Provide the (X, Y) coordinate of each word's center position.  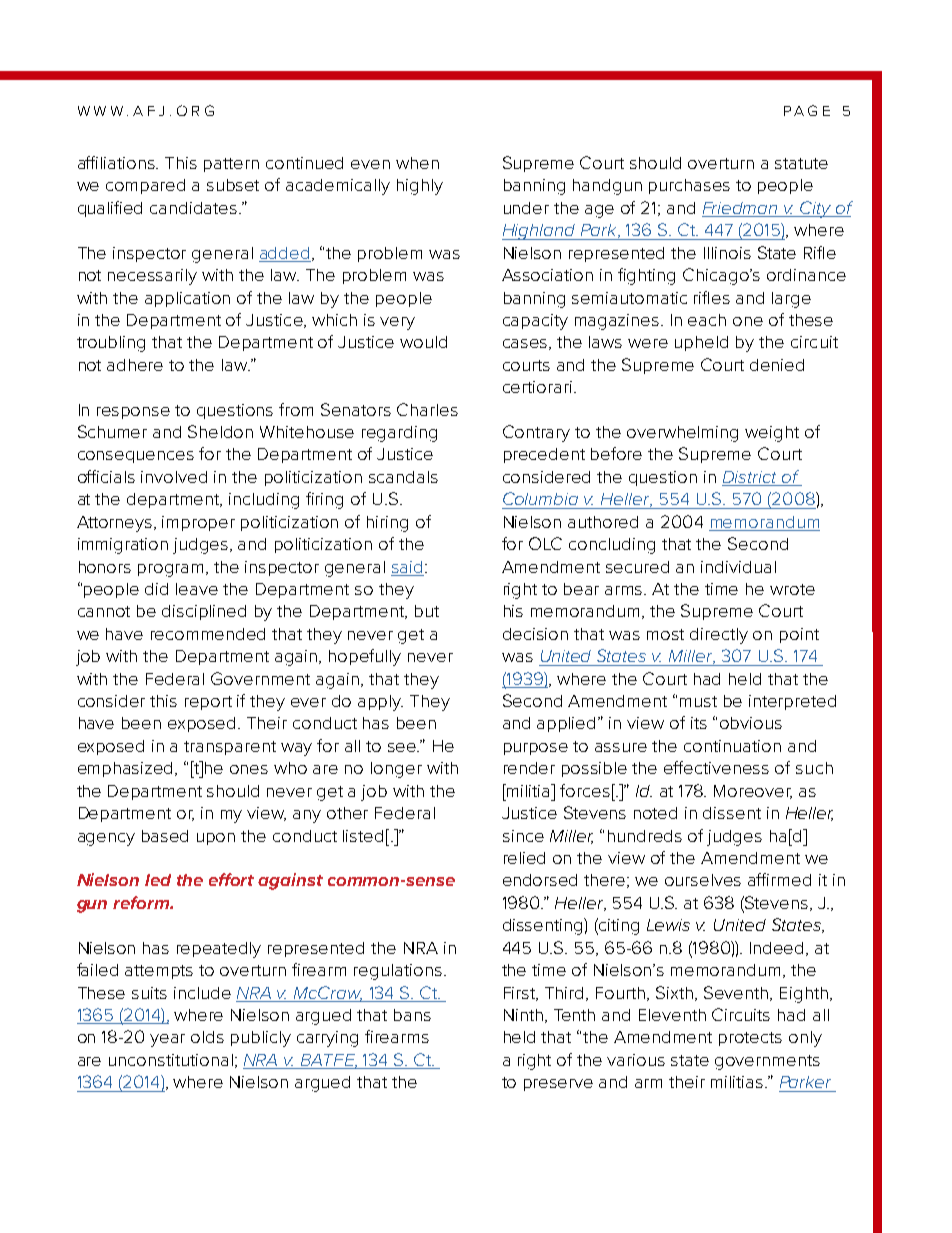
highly (420, 187)
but (427, 611)
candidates (195, 208)
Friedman (741, 209)
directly (719, 636)
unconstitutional (171, 1060)
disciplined (204, 612)
